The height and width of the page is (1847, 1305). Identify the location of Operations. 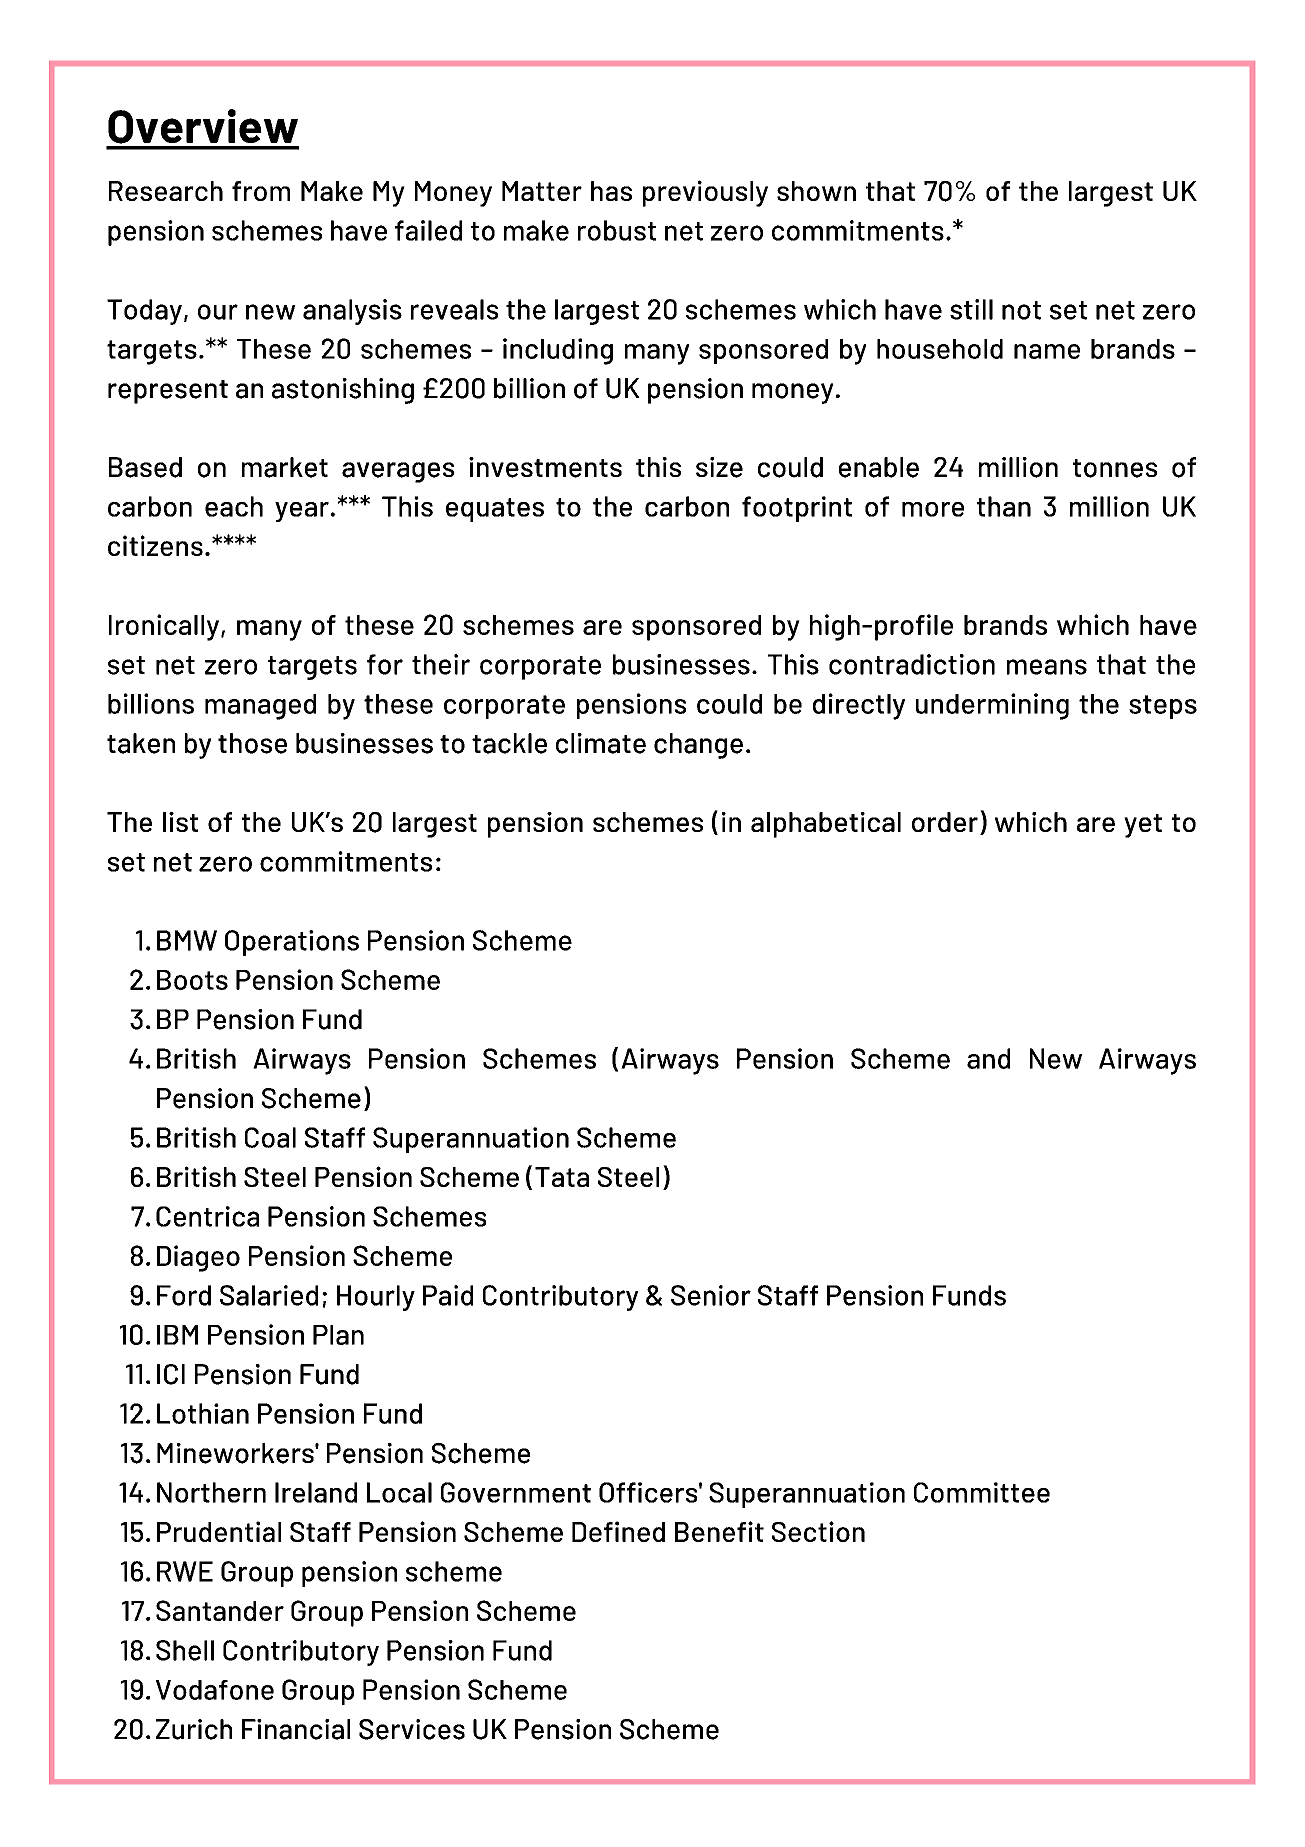
(292, 943).
